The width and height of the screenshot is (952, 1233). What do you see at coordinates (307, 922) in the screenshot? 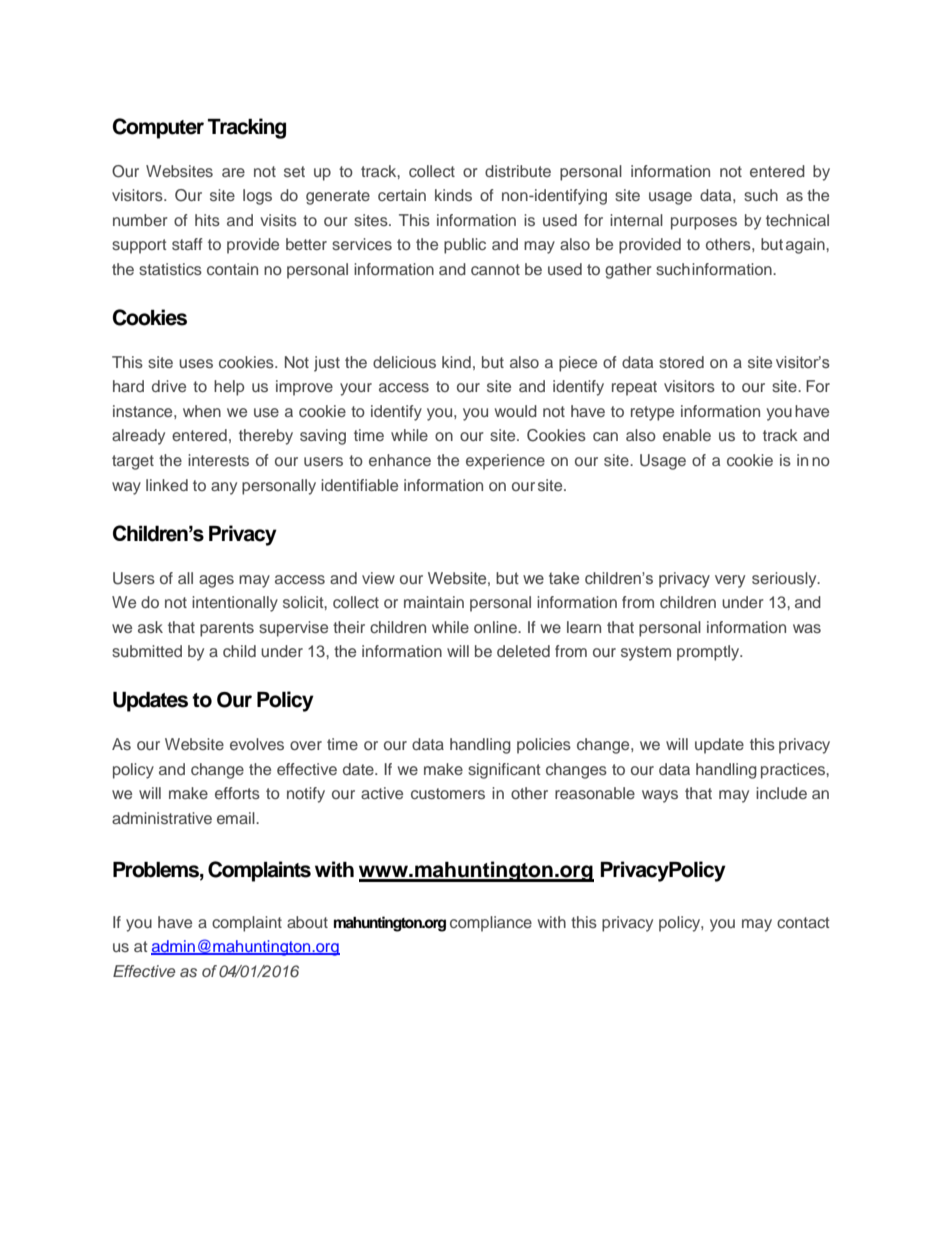
I see `about` at bounding box center [307, 922].
